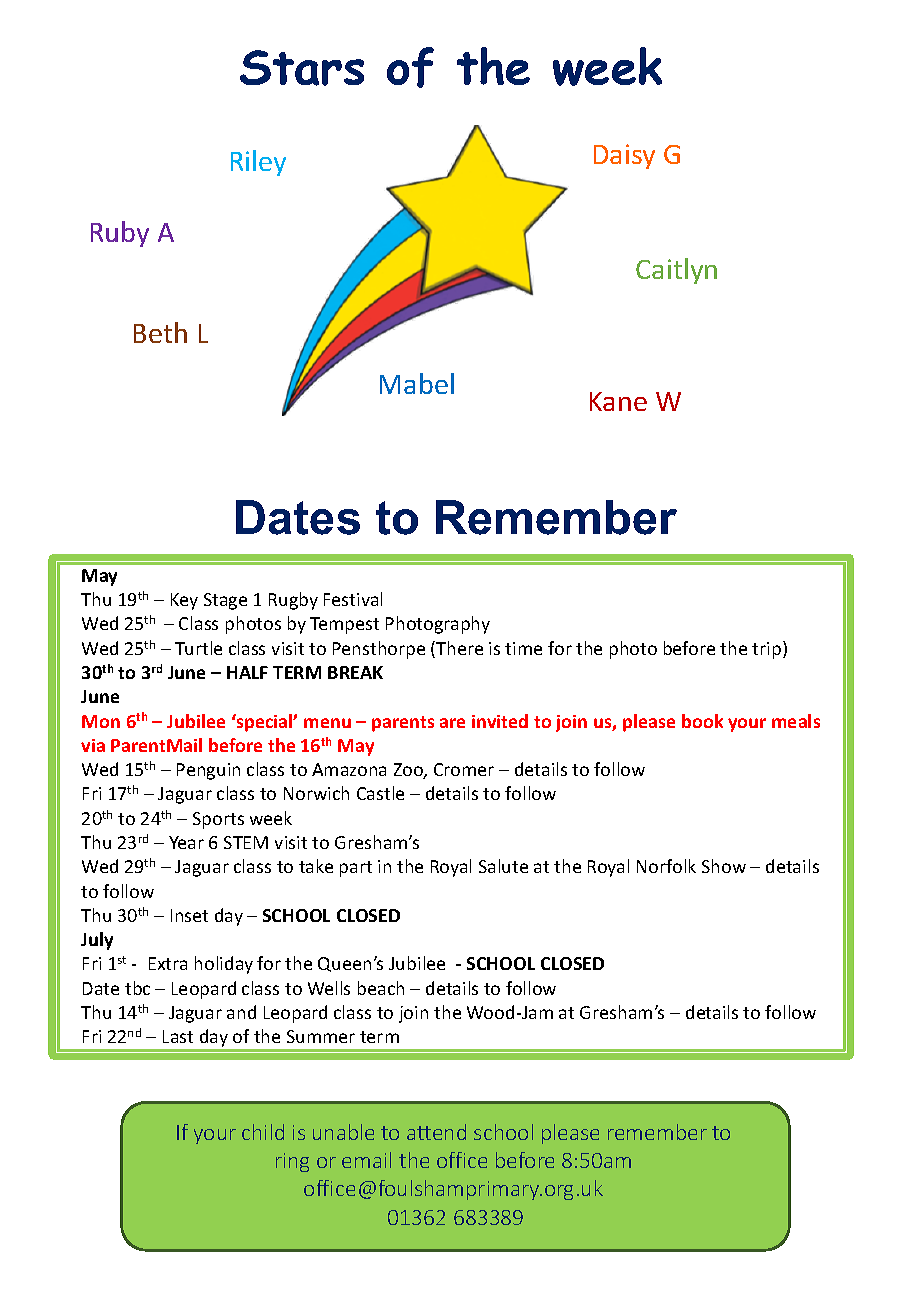 This screenshot has height=1316, width=911. Describe the element at coordinates (766, 650) in the screenshot. I see `trip` at that location.
